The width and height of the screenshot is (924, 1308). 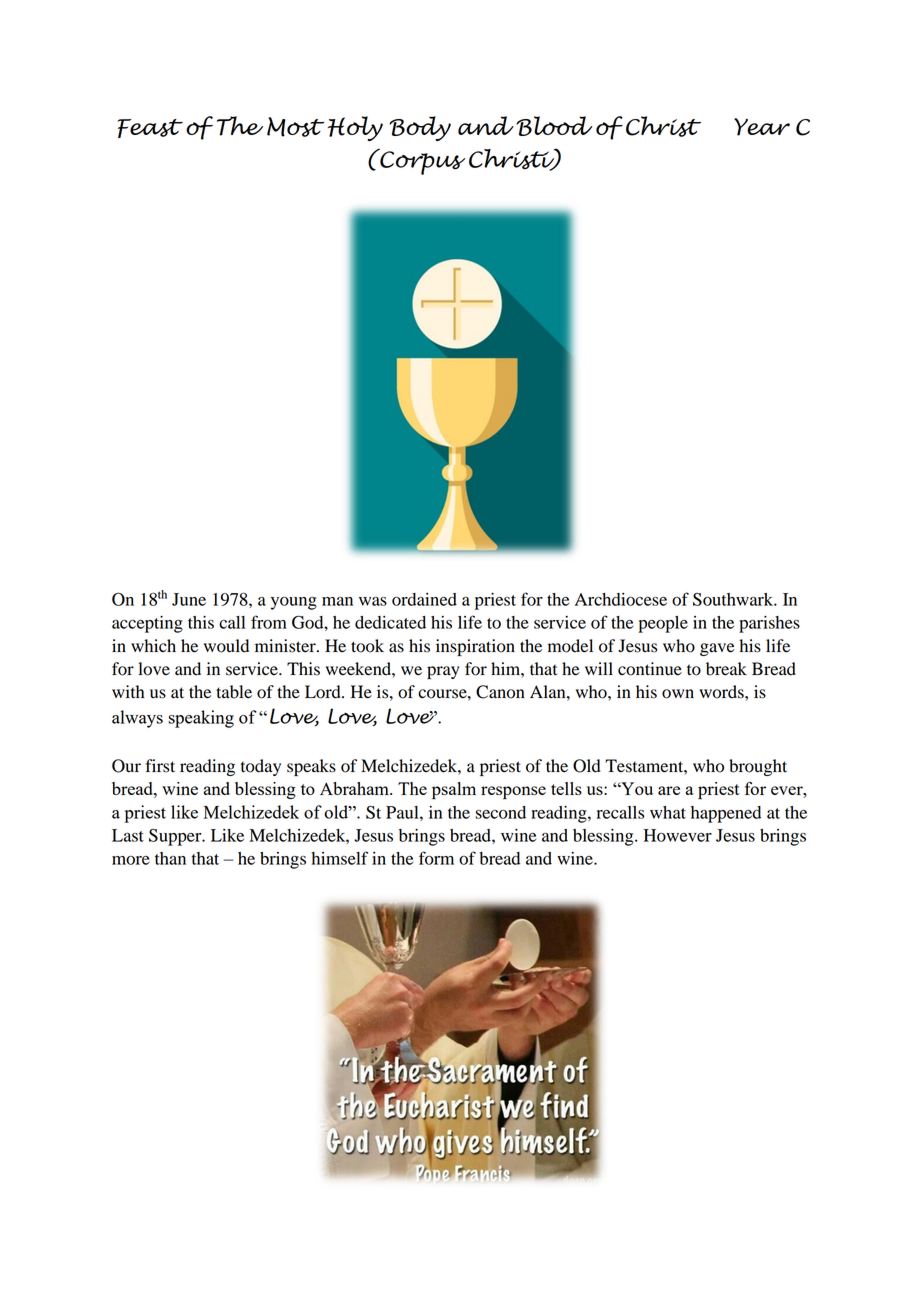 I want to click on Body, so click(x=420, y=128).
